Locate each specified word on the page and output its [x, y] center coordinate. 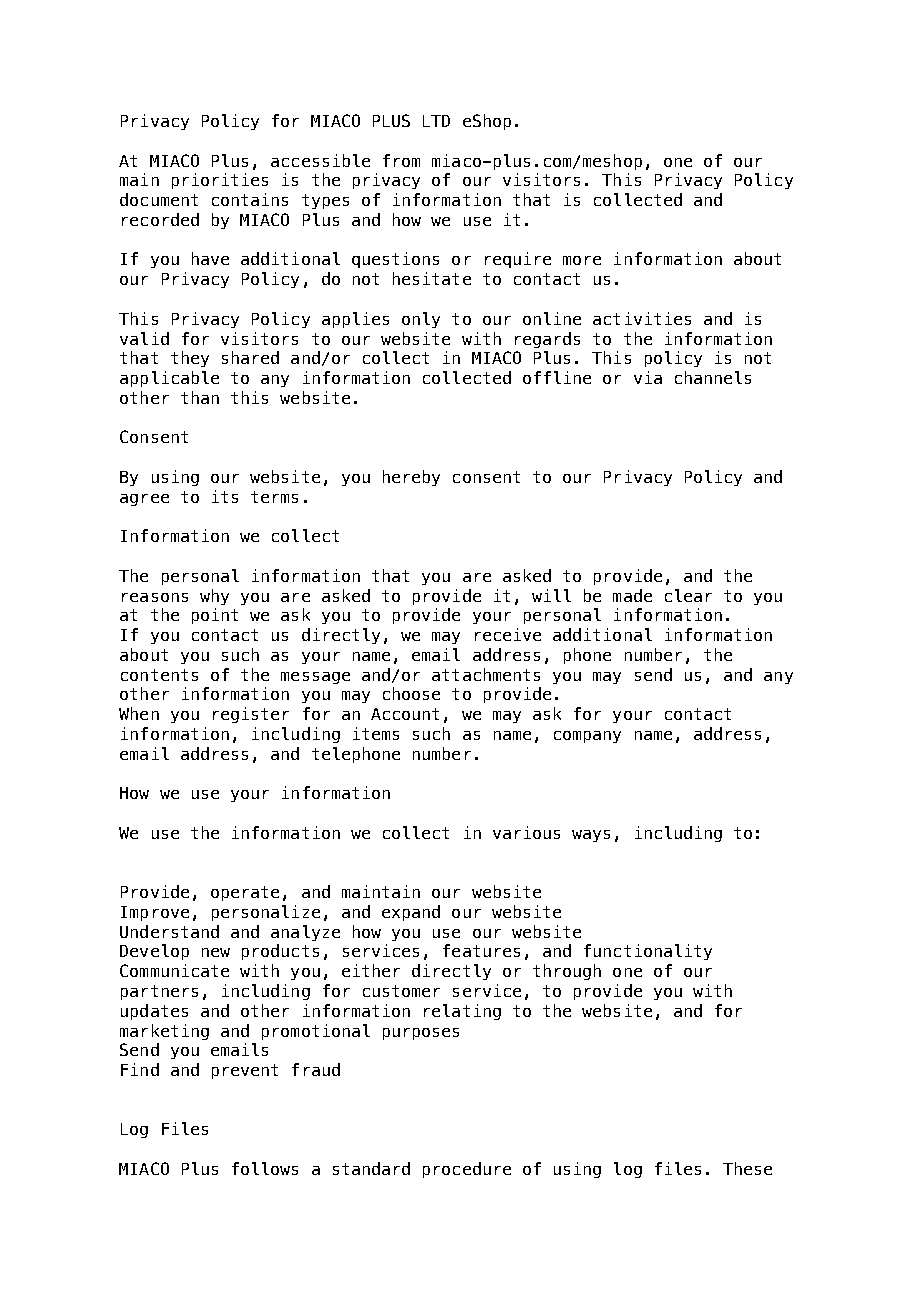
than [200, 397]
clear [688, 595]
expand [411, 913]
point [215, 616]
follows [265, 1168]
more [582, 260]
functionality [648, 952]
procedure [467, 1170]
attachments [486, 674]
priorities [220, 181]
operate [245, 893]
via [648, 377]
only [421, 320]
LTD [436, 121]
